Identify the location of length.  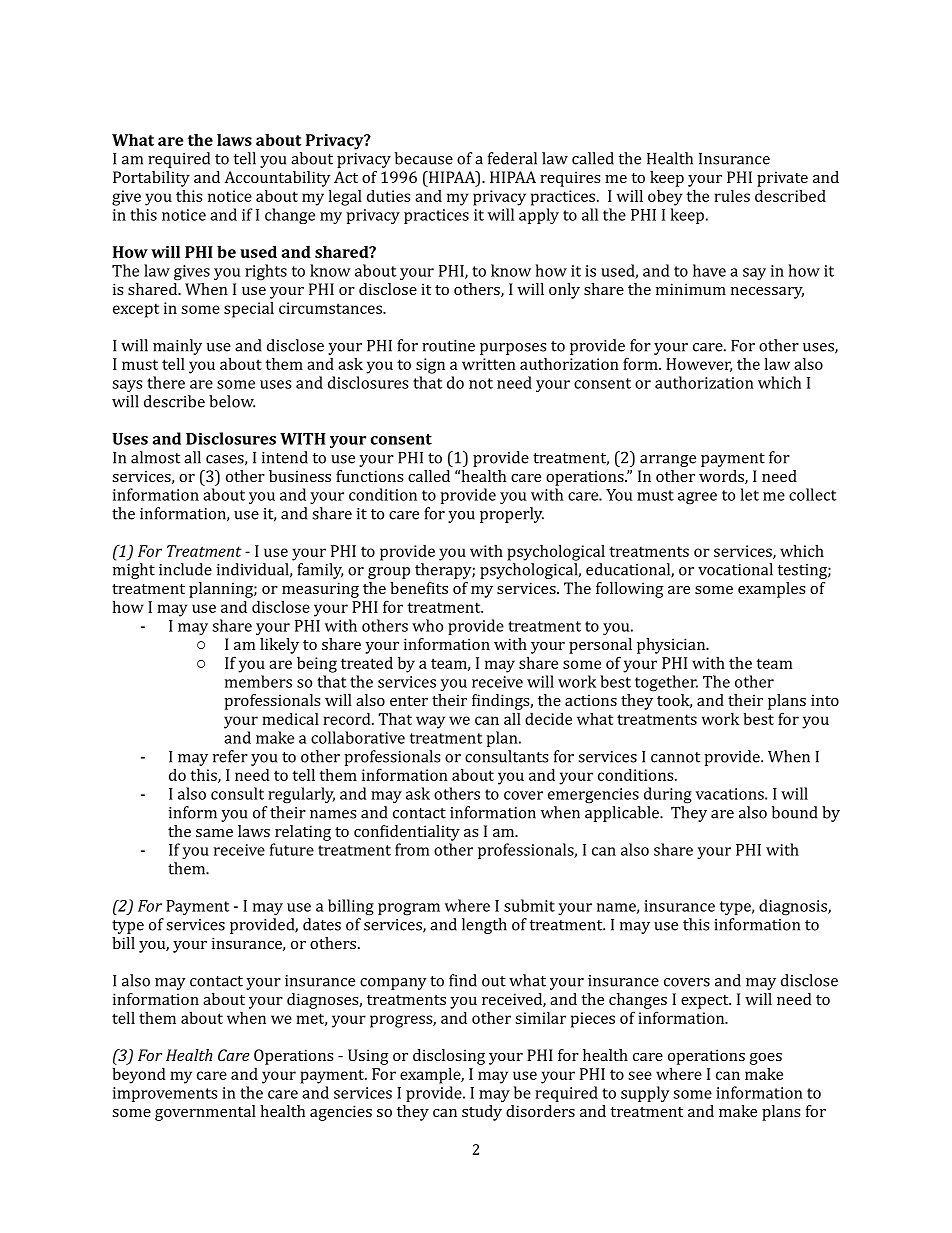
(484, 926).
